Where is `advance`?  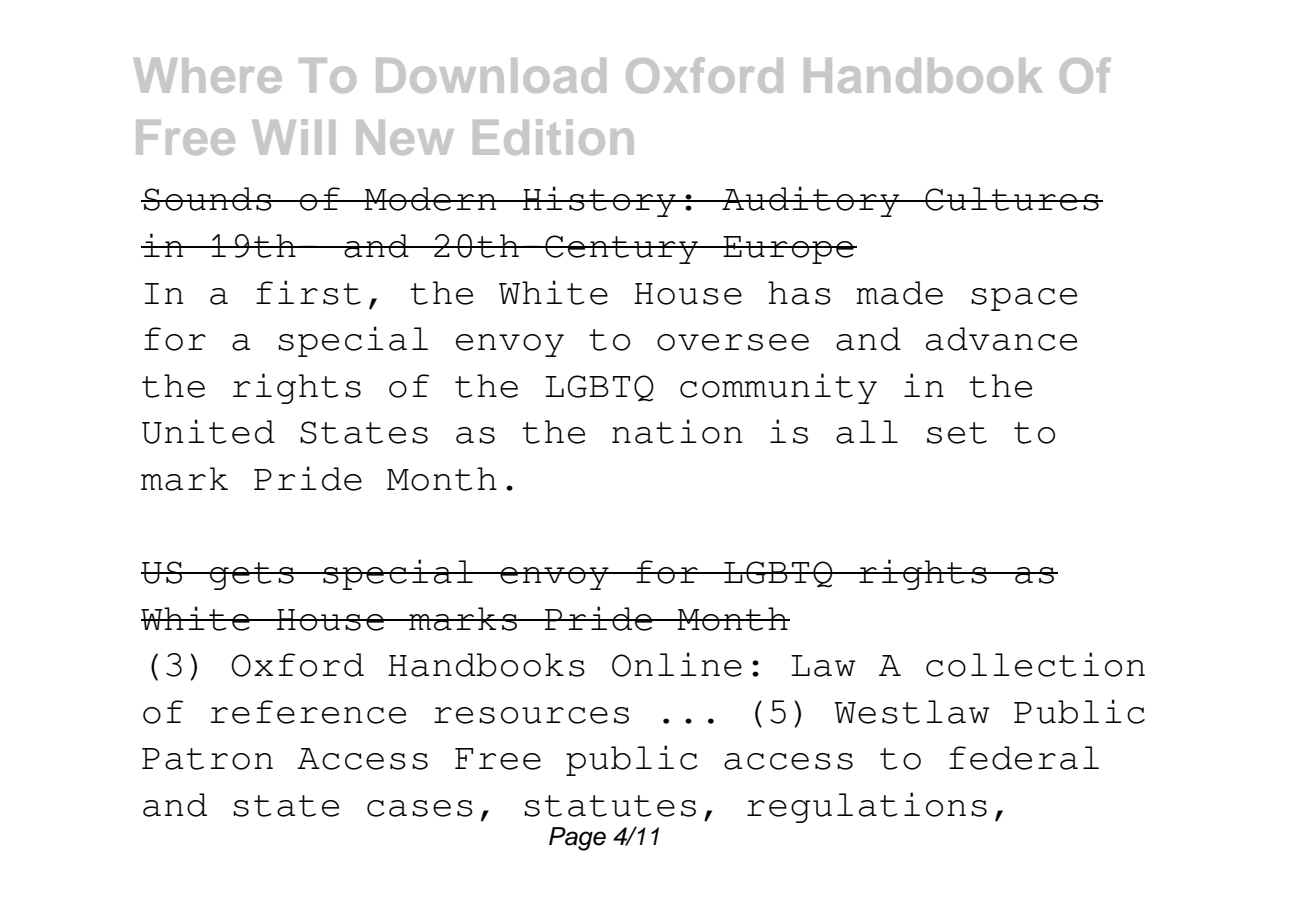
advance is located at coordinates (1001, 339).
